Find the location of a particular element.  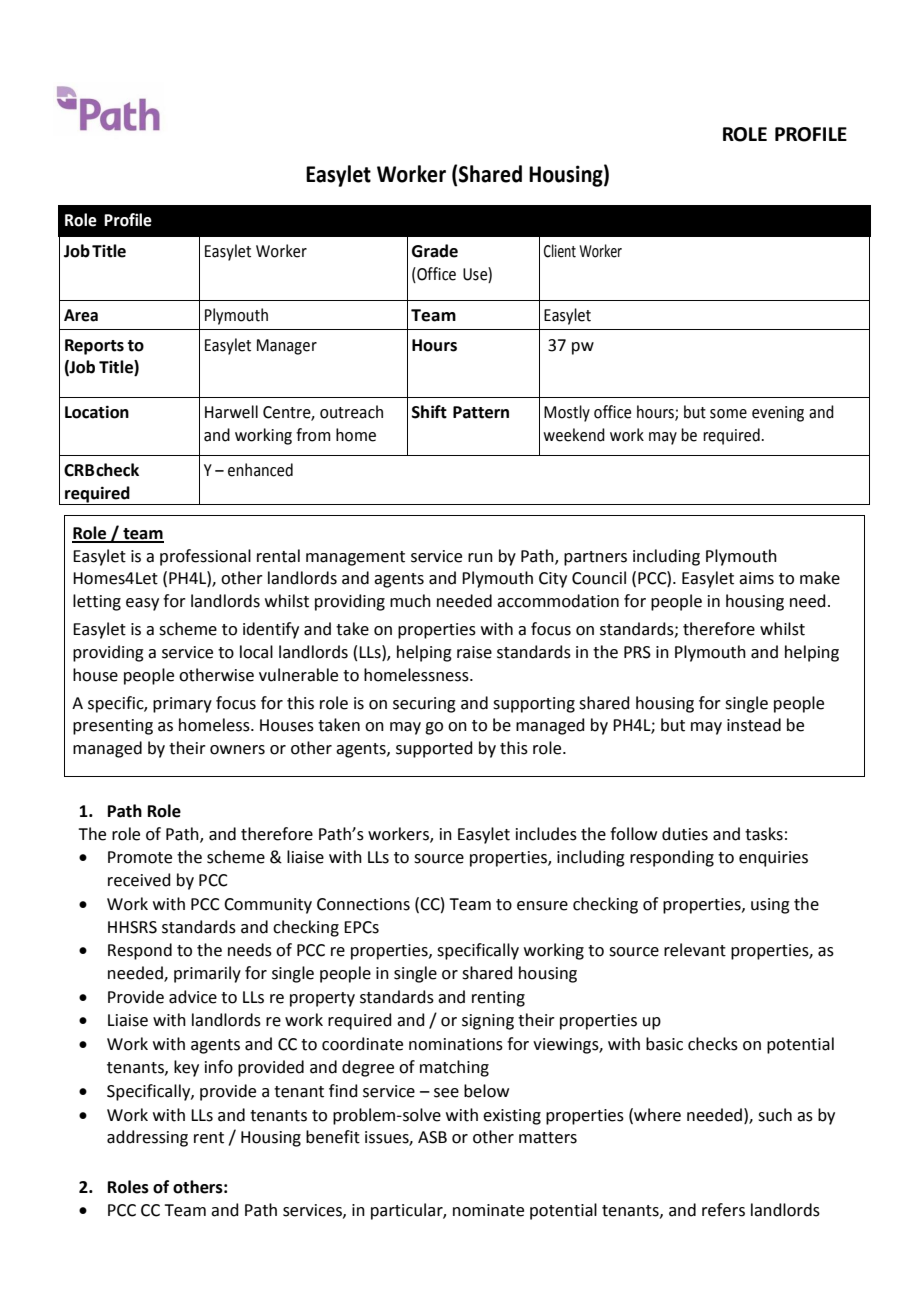

nominate is located at coordinates (488, 1210).
